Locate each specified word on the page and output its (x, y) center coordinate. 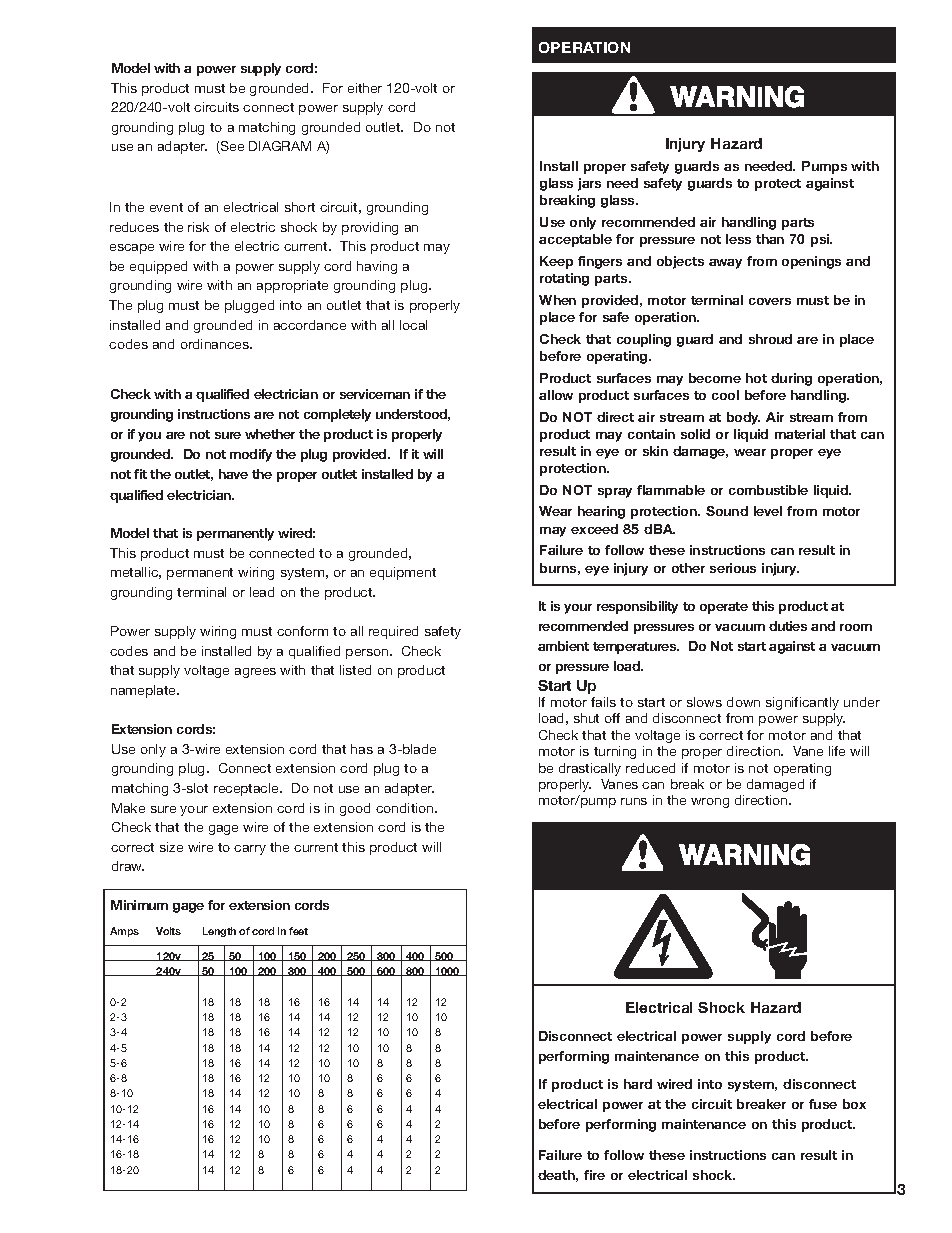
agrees (255, 673)
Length (219, 932)
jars (589, 184)
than (770, 239)
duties (788, 626)
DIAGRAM (280, 146)
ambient (563, 646)
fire (594, 1175)
